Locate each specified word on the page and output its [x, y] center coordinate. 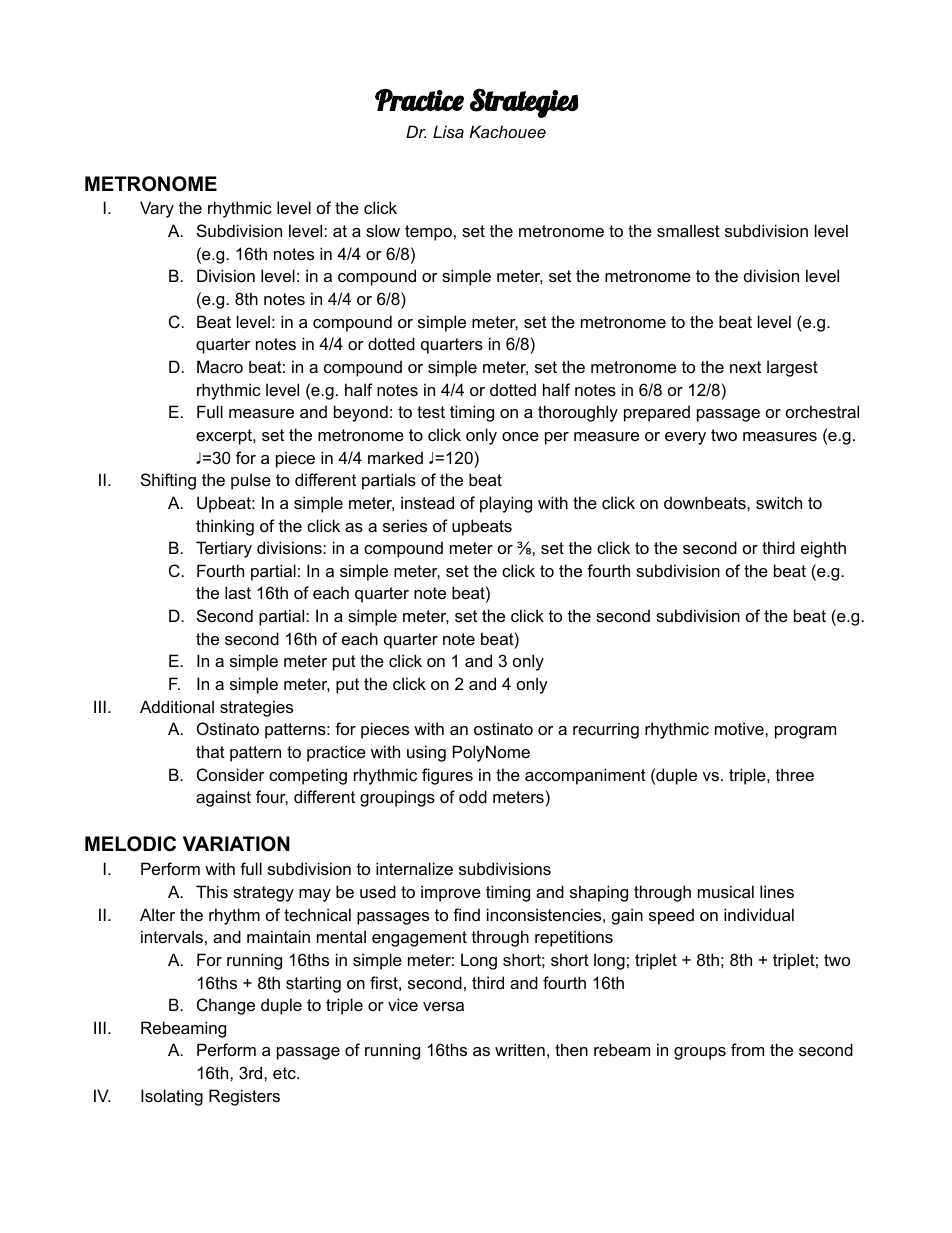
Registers [244, 1097]
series [405, 525]
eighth [823, 549]
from [747, 1049]
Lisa [448, 131]
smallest [688, 230]
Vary [157, 209]
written [520, 1049]
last [238, 592]
